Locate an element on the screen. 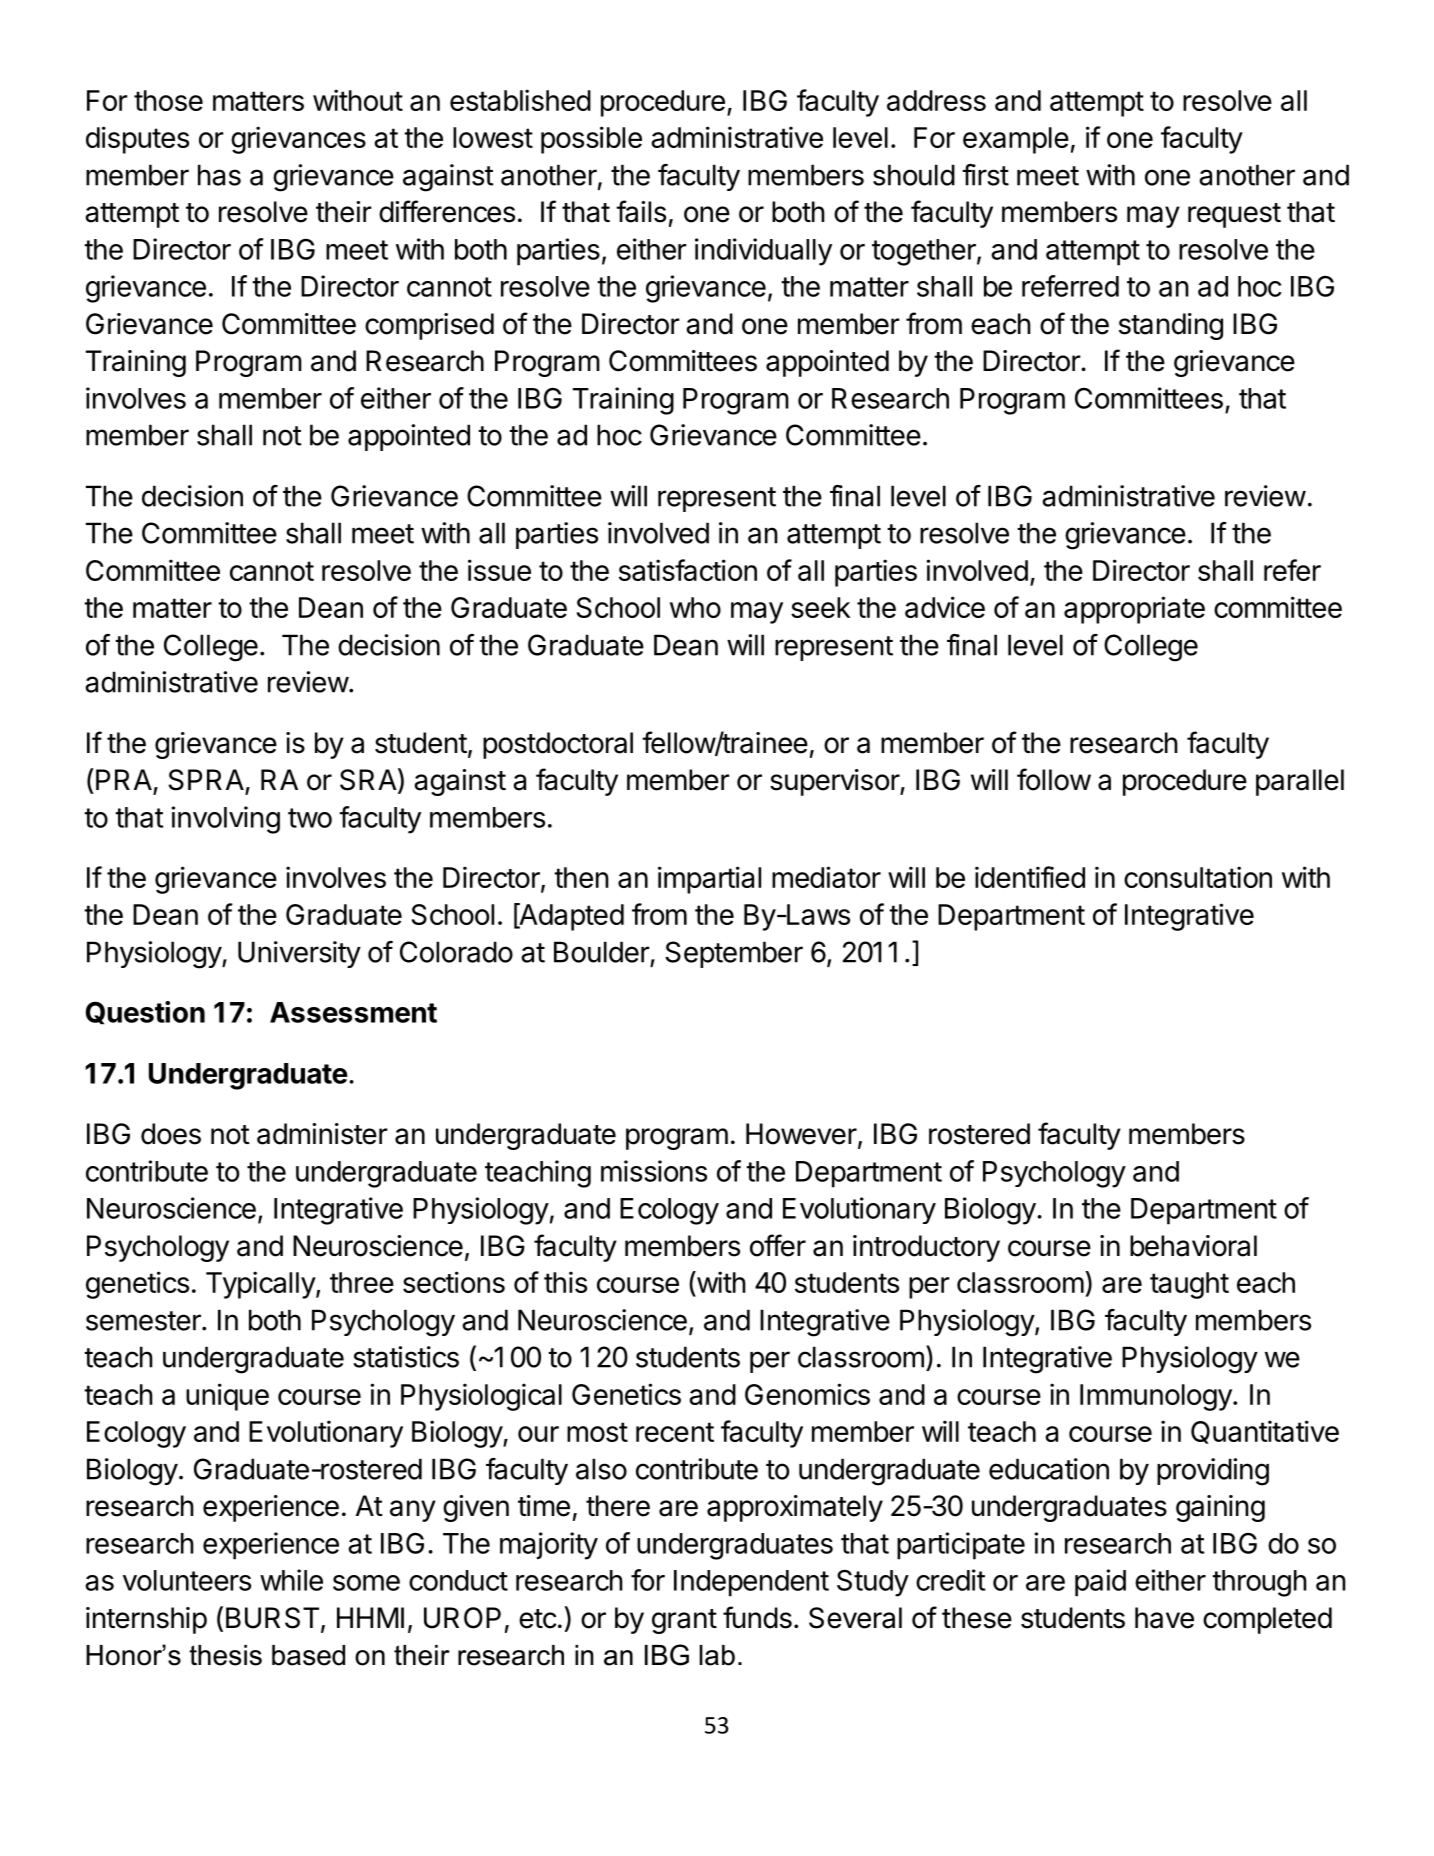 This screenshot has width=1434, height=1856. who is located at coordinates (695, 607).
